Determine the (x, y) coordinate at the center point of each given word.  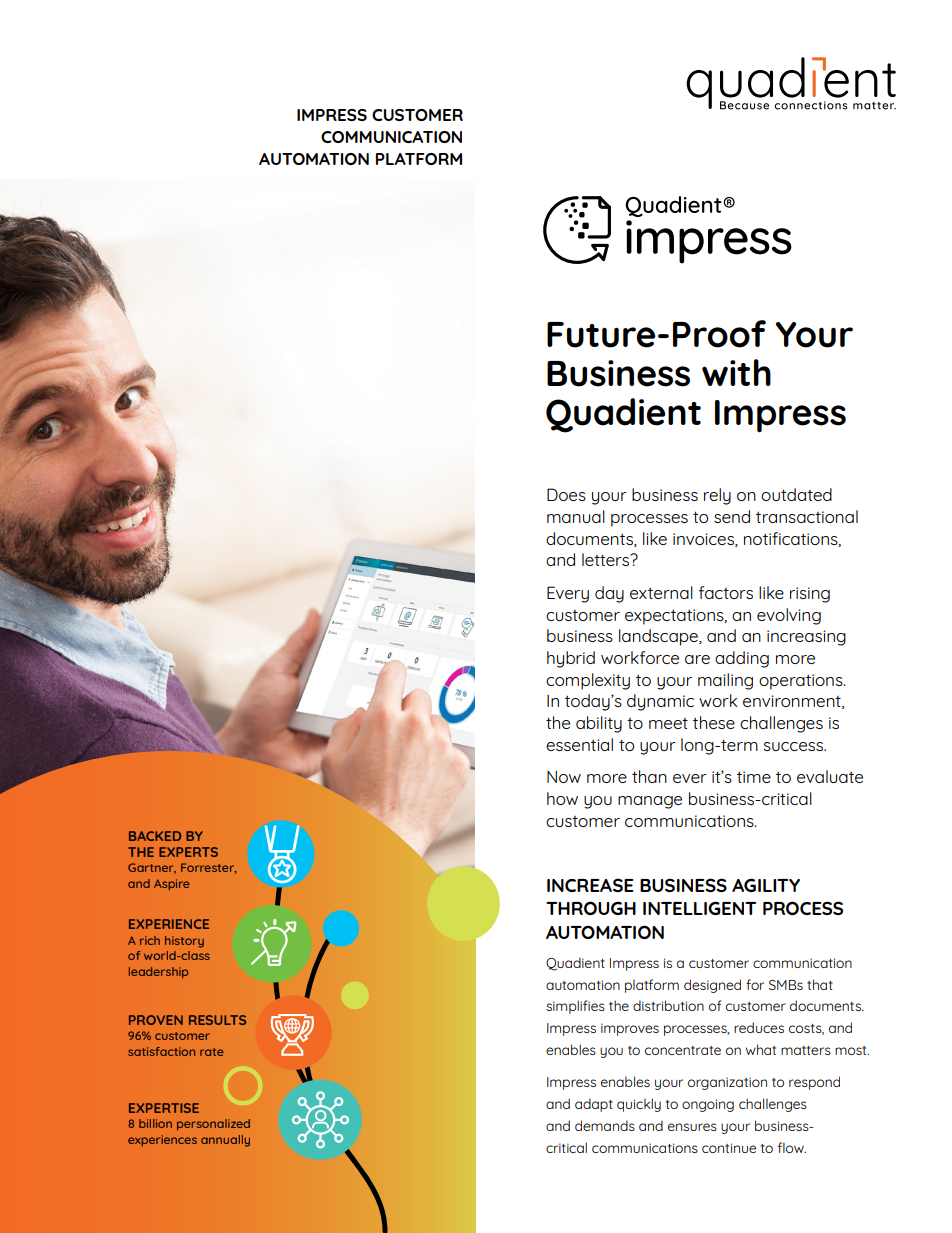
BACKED (155, 836)
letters (607, 559)
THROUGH (591, 908)
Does (566, 494)
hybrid (571, 659)
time (754, 777)
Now (564, 777)
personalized (213, 1125)
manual (576, 516)
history (184, 942)
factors (726, 592)
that (820, 984)
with (736, 372)
